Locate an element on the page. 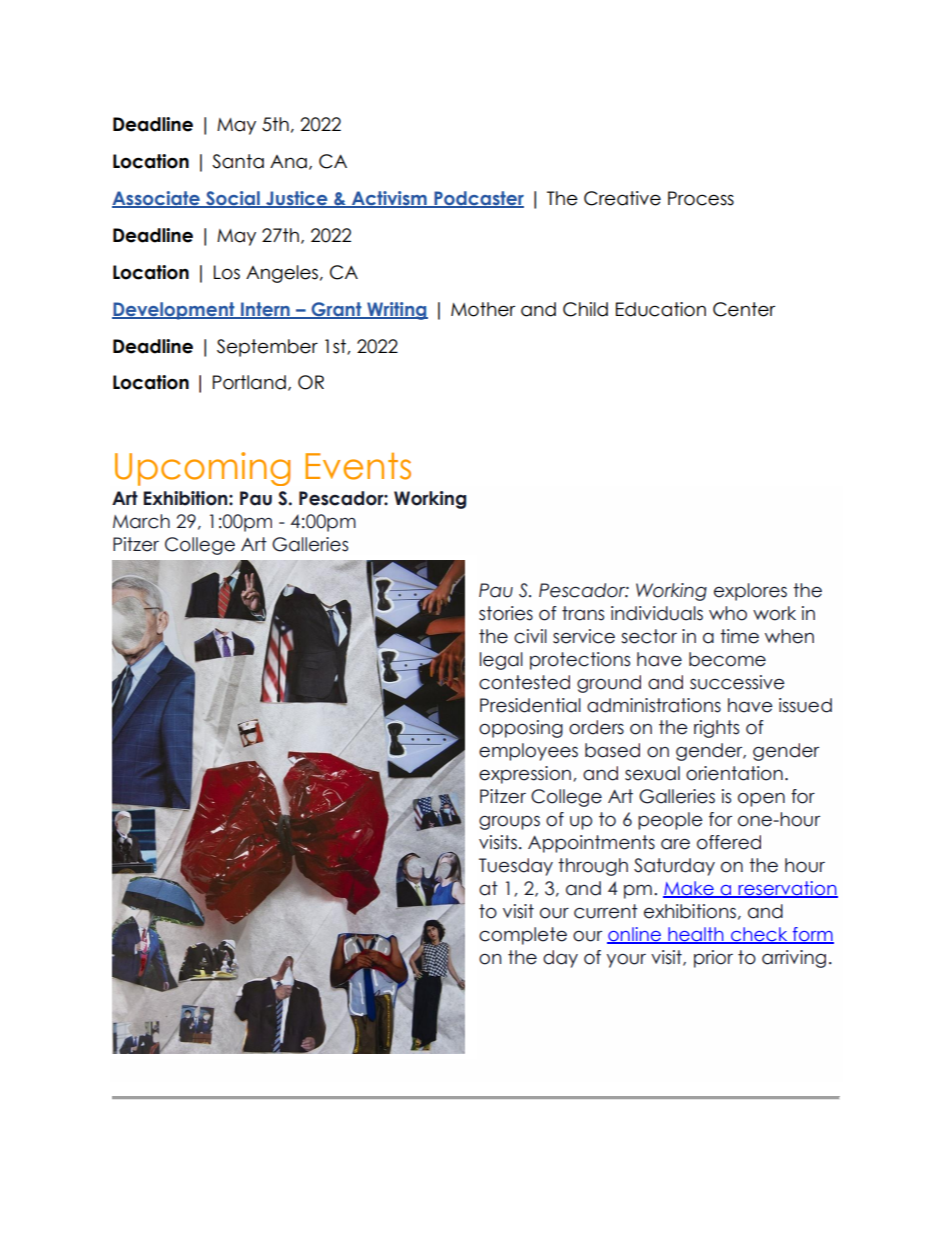 The image size is (952, 1233). Social is located at coordinates (233, 199).
